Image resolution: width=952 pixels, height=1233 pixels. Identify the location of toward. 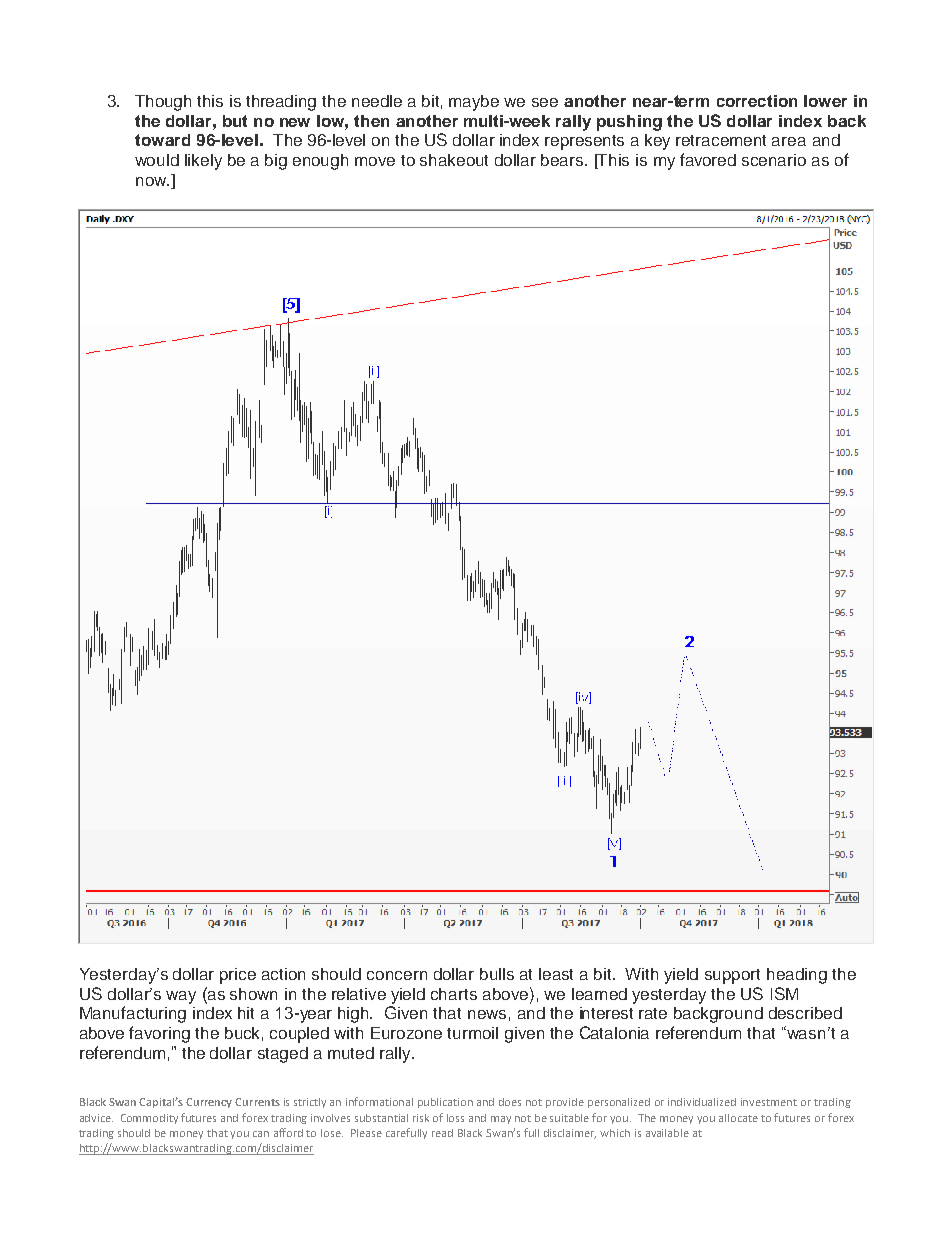
(162, 140).
